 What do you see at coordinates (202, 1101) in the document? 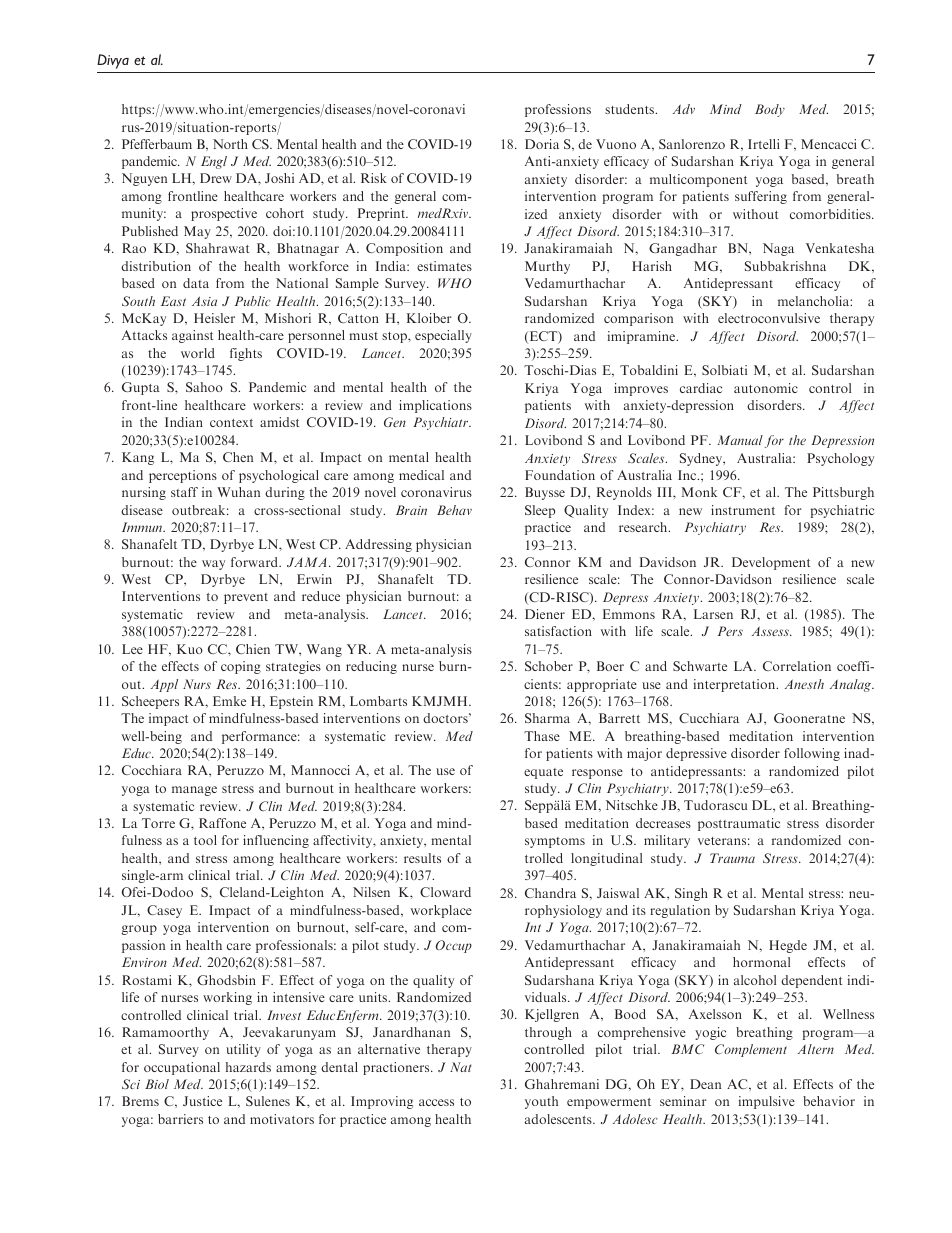
I see `Justice` at bounding box center [202, 1101].
